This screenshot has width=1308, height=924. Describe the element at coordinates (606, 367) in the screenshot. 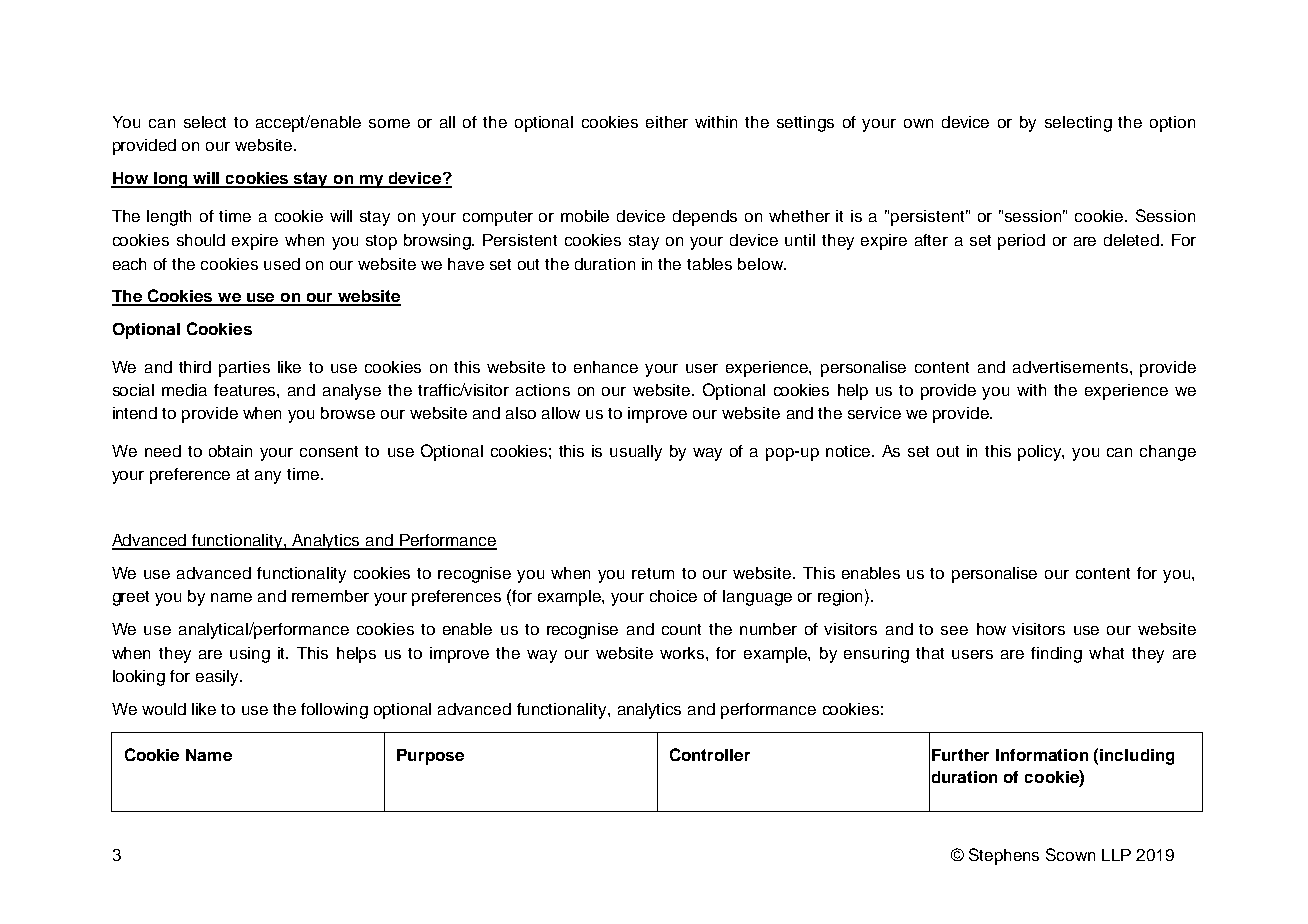

I see `enhance` at that location.
